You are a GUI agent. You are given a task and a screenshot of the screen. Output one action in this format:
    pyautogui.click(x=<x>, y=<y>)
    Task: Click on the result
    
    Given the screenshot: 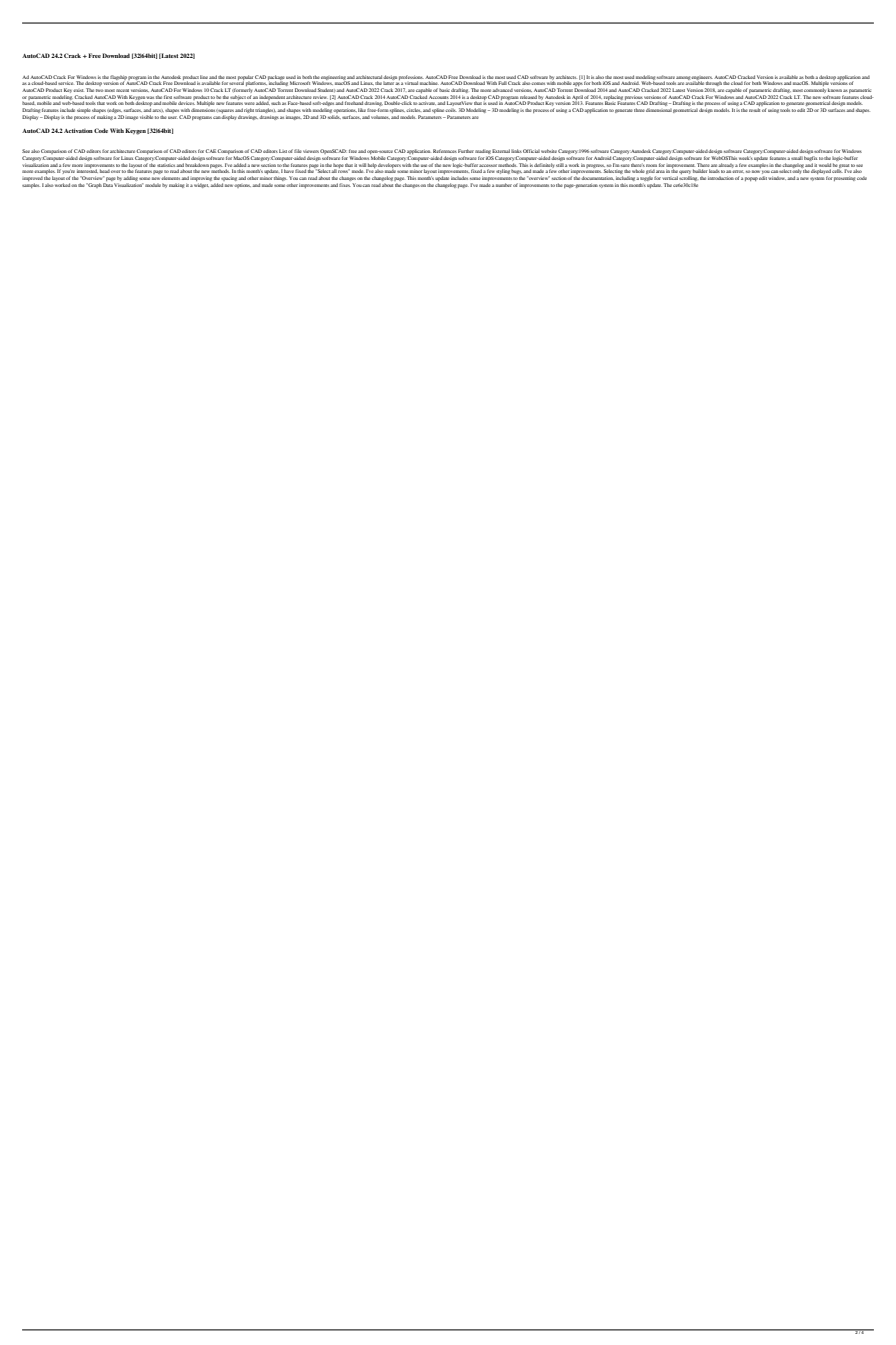 What is the action you would take?
    pyautogui.click(x=754, y=110)
